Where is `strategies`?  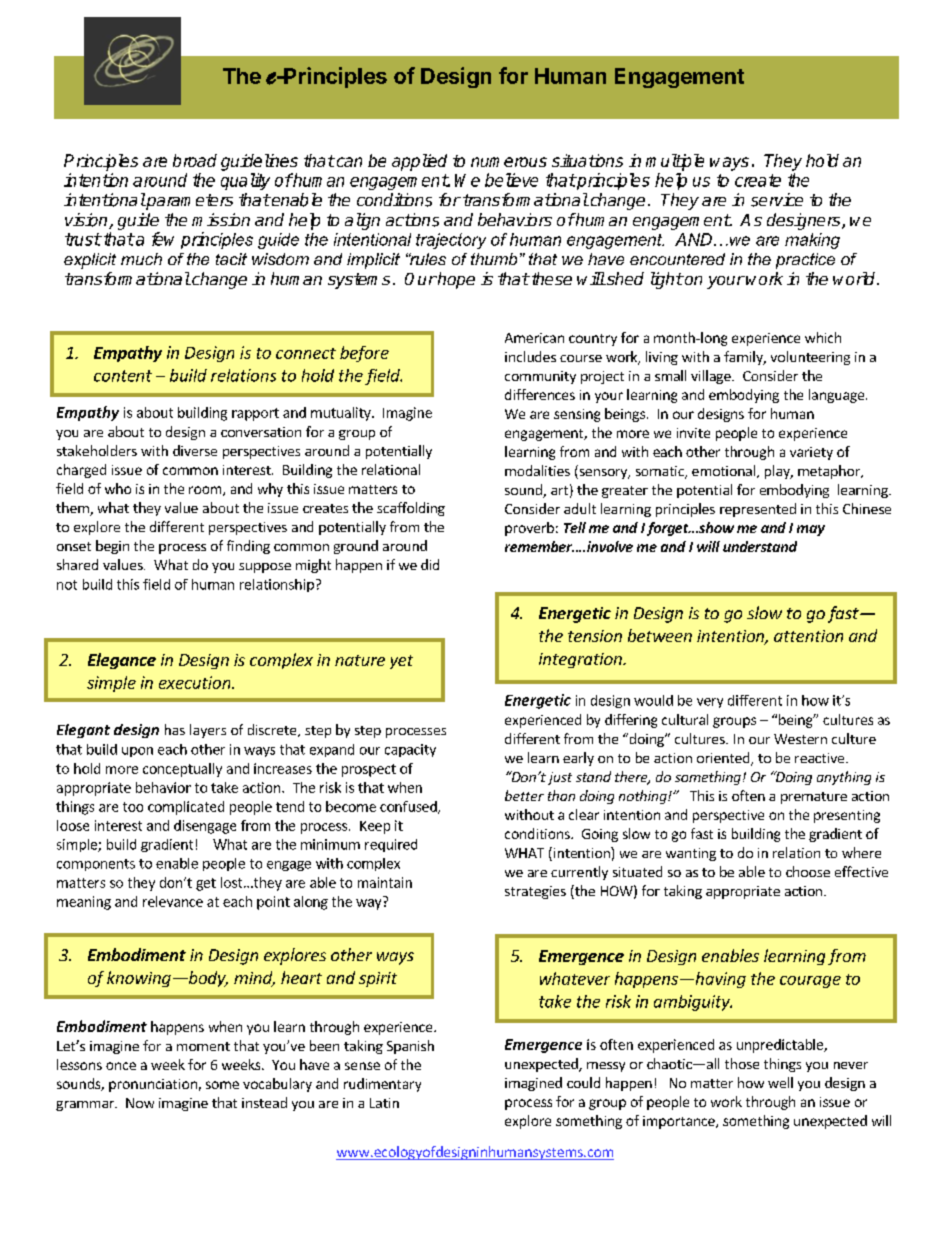 strategies is located at coordinates (535, 892).
